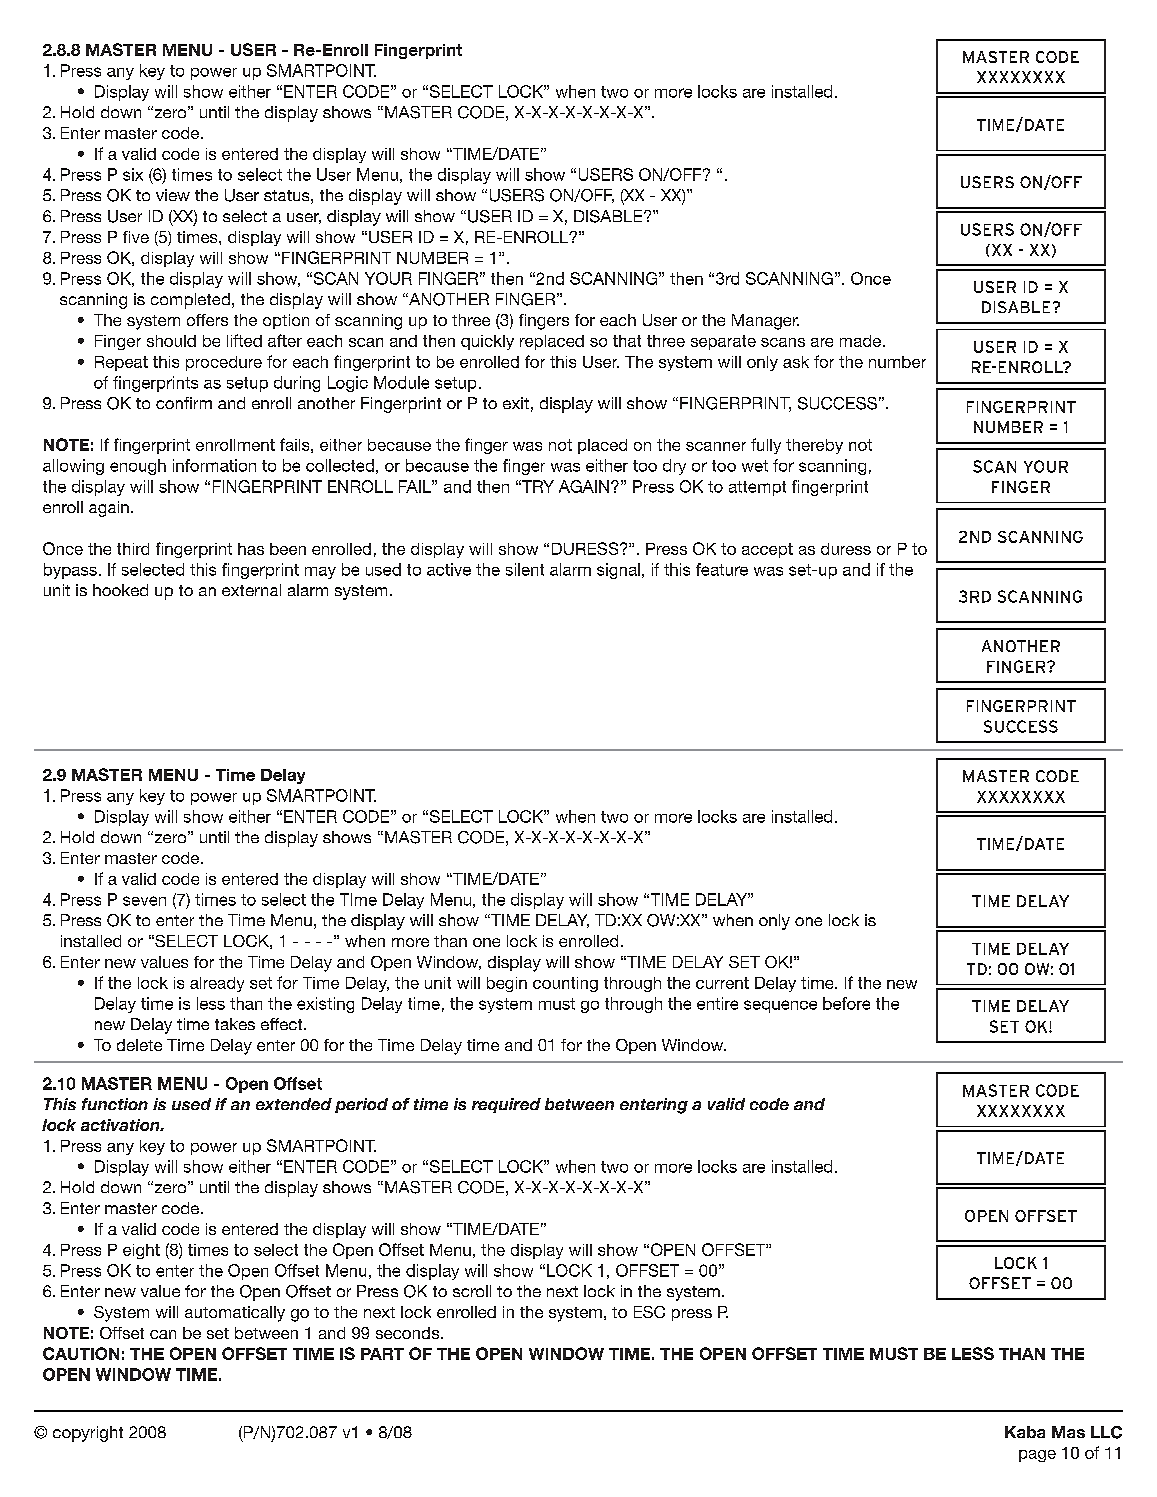 The image size is (1157, 1497). I want to click on copyright, so click(88, 1434).
